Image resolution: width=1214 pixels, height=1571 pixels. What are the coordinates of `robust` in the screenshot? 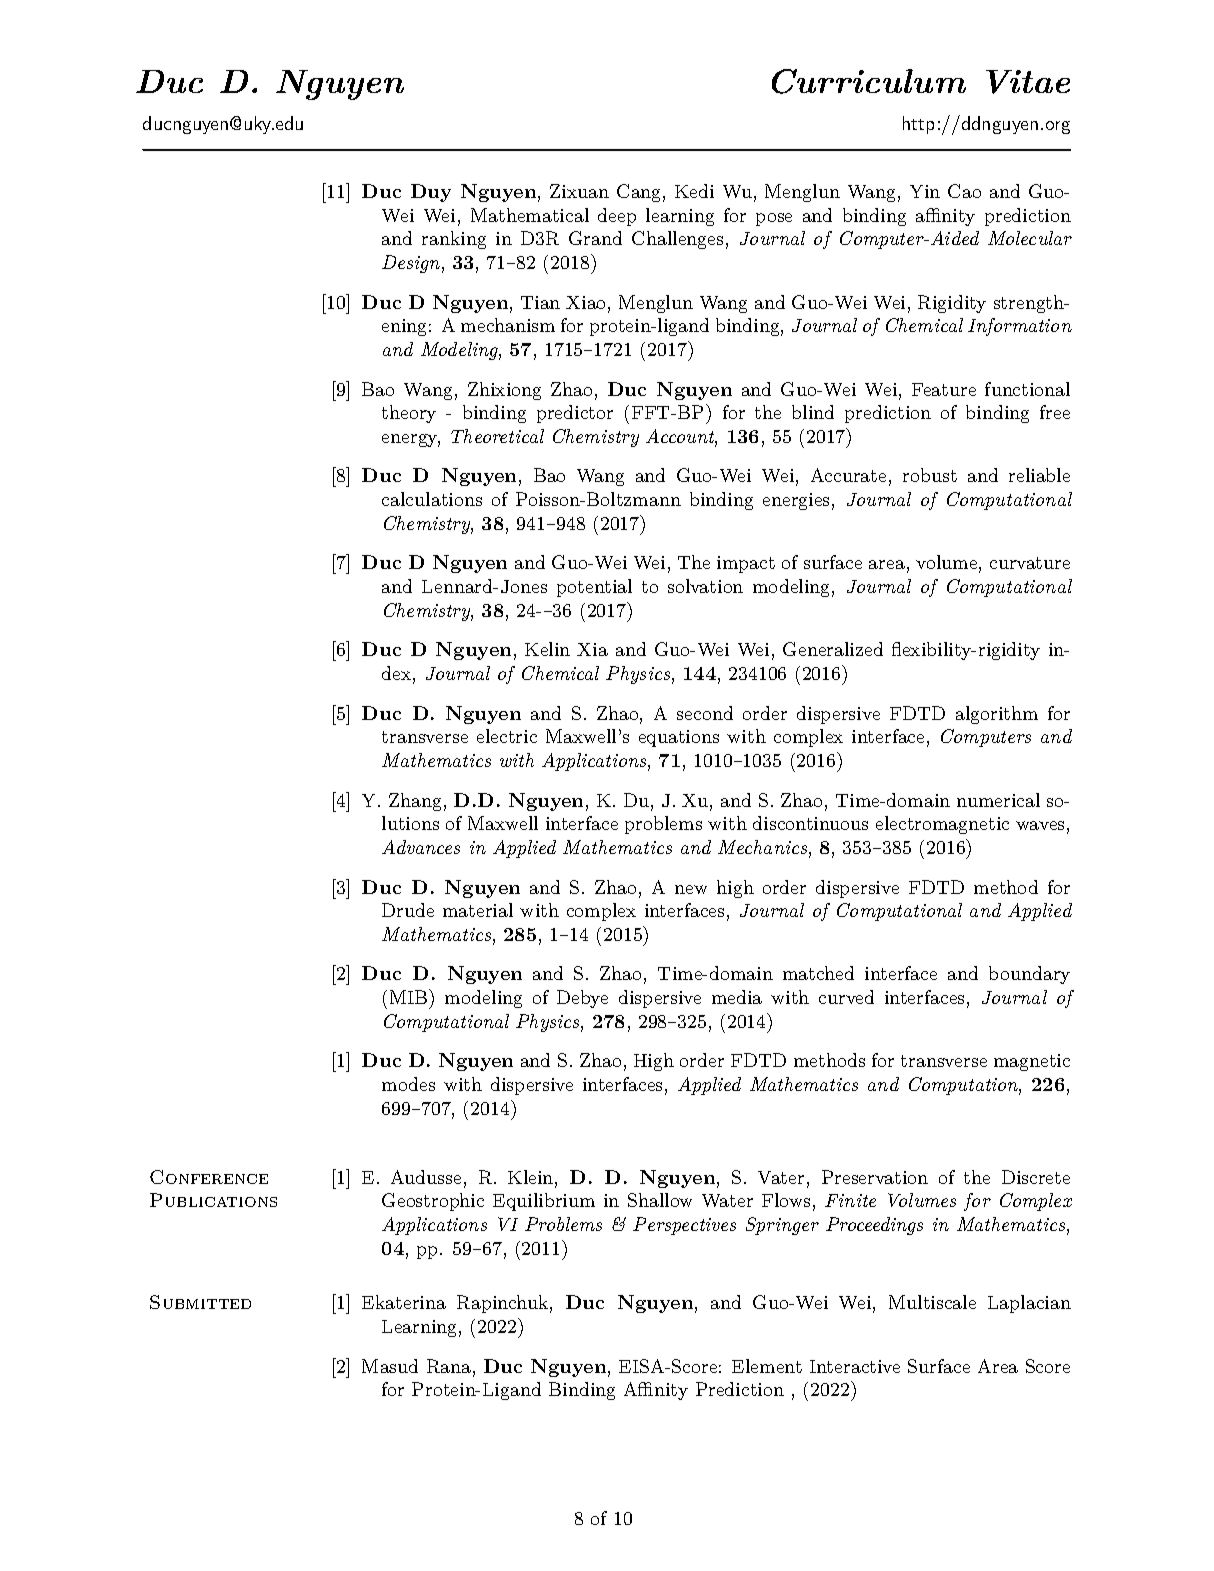 It's located at (930, 475).
